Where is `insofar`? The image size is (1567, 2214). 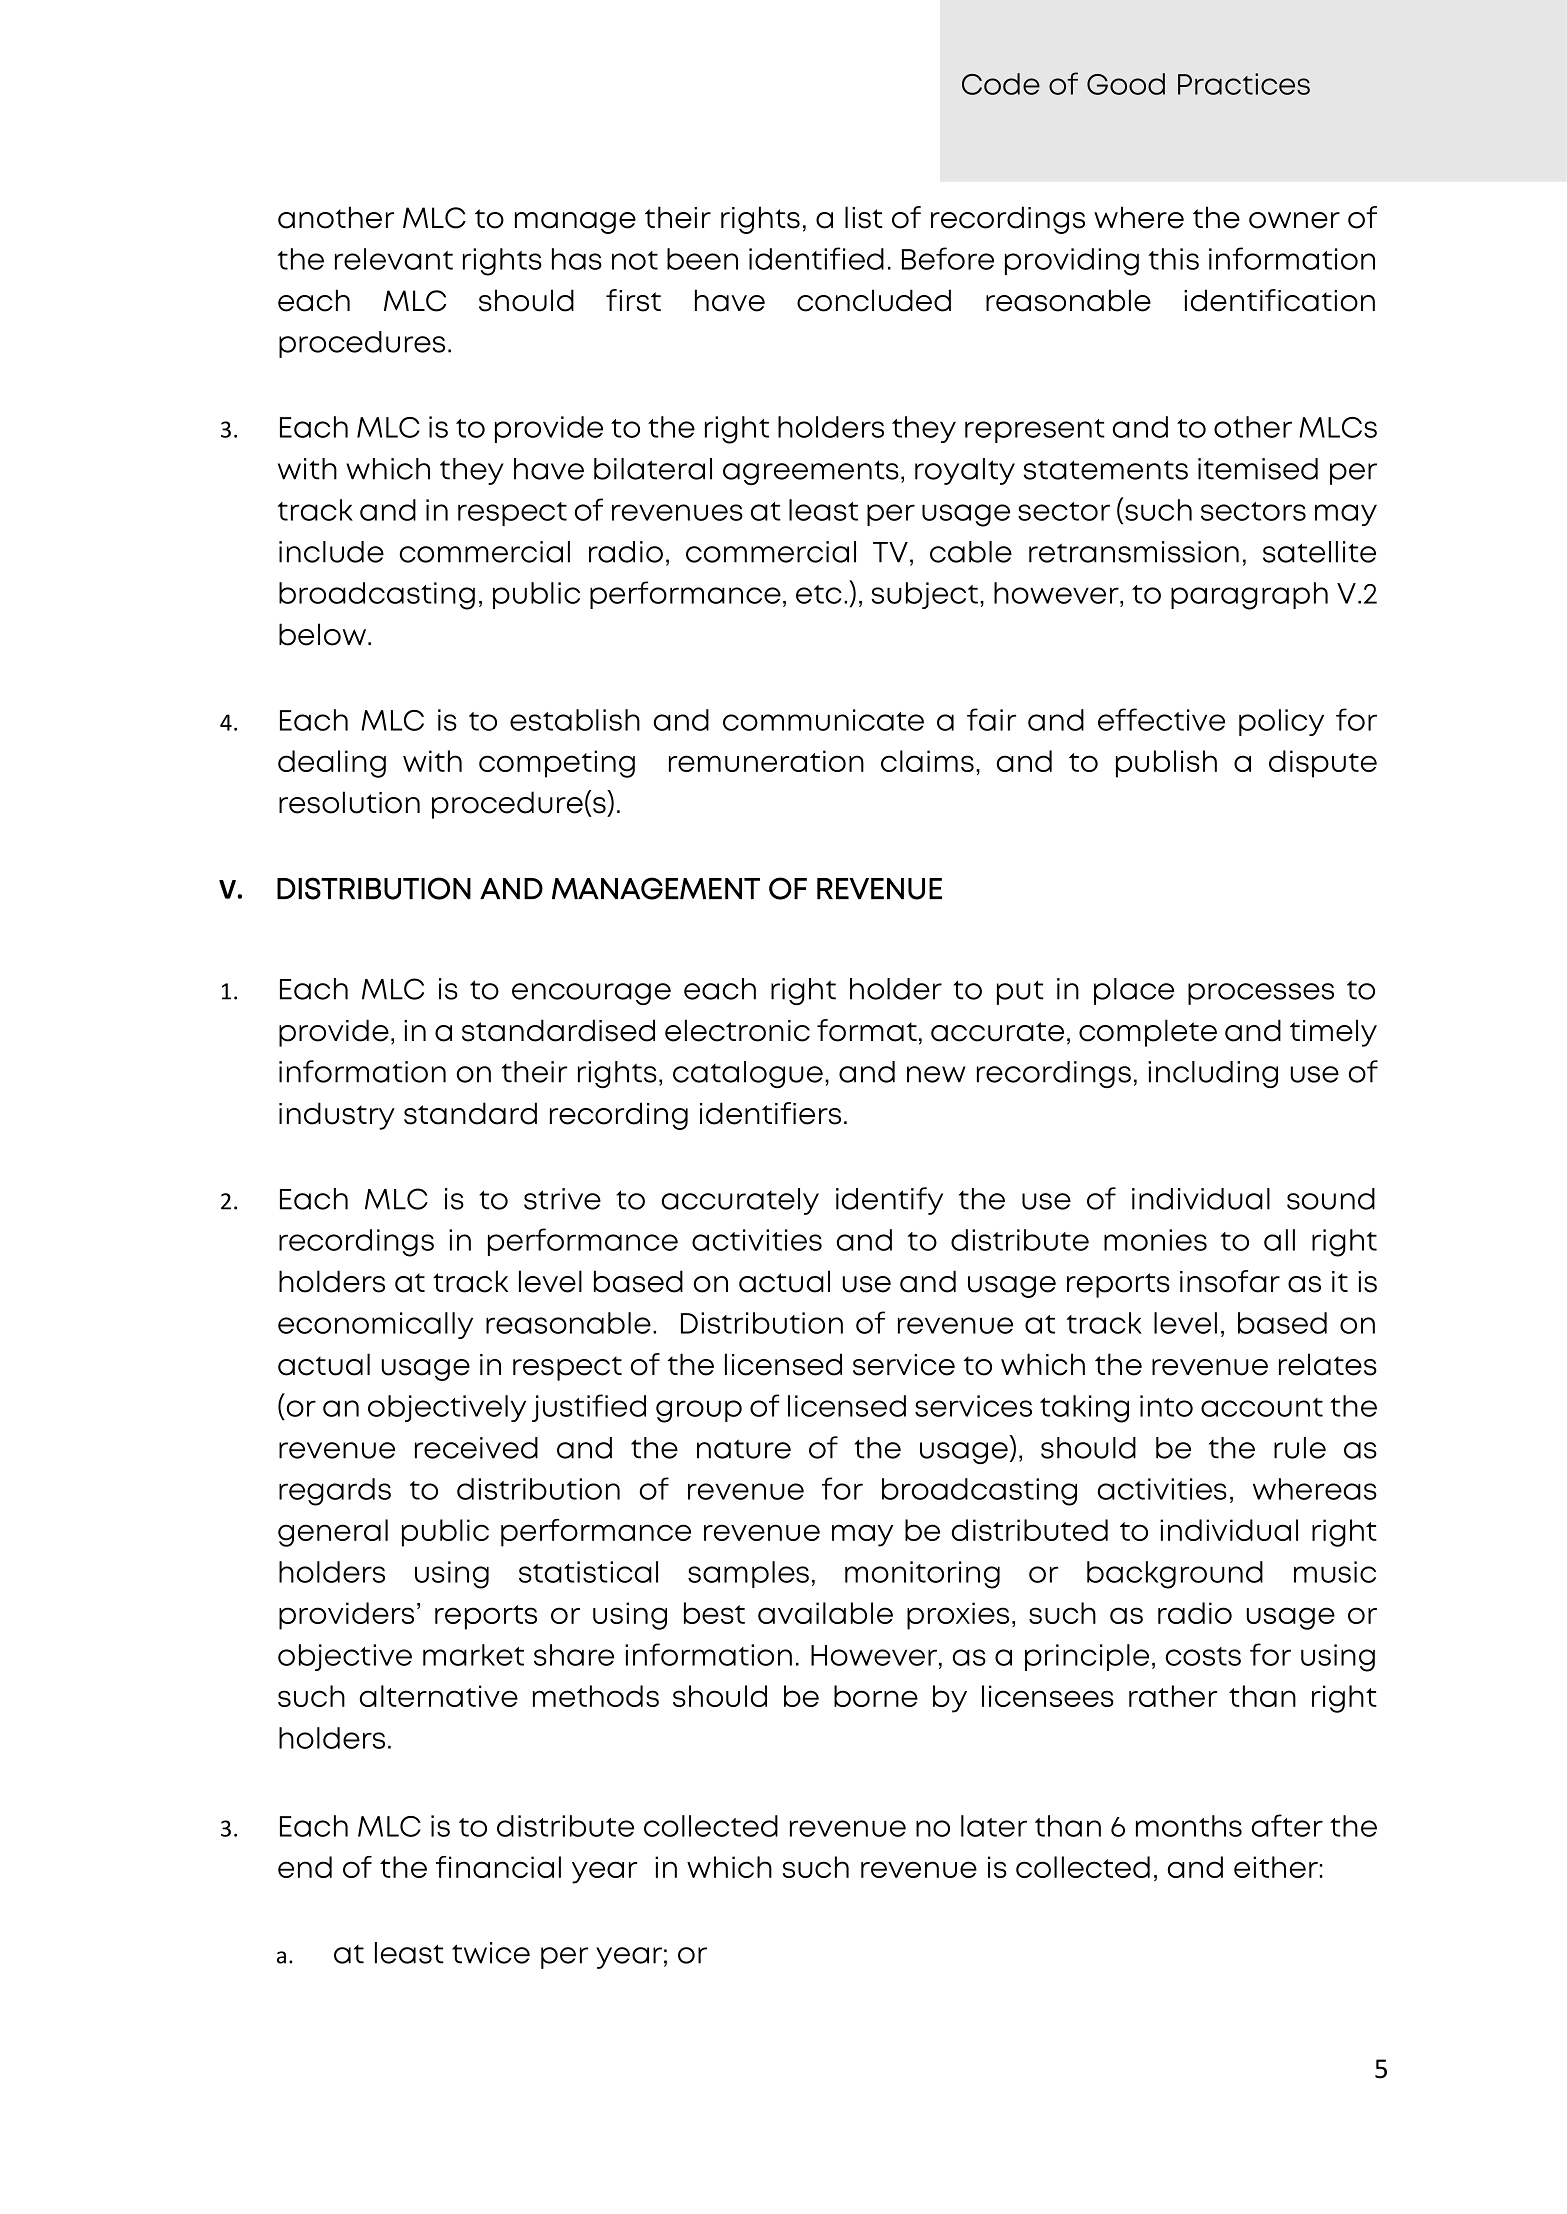 insofar is located at coordinates (1230, 1281).
